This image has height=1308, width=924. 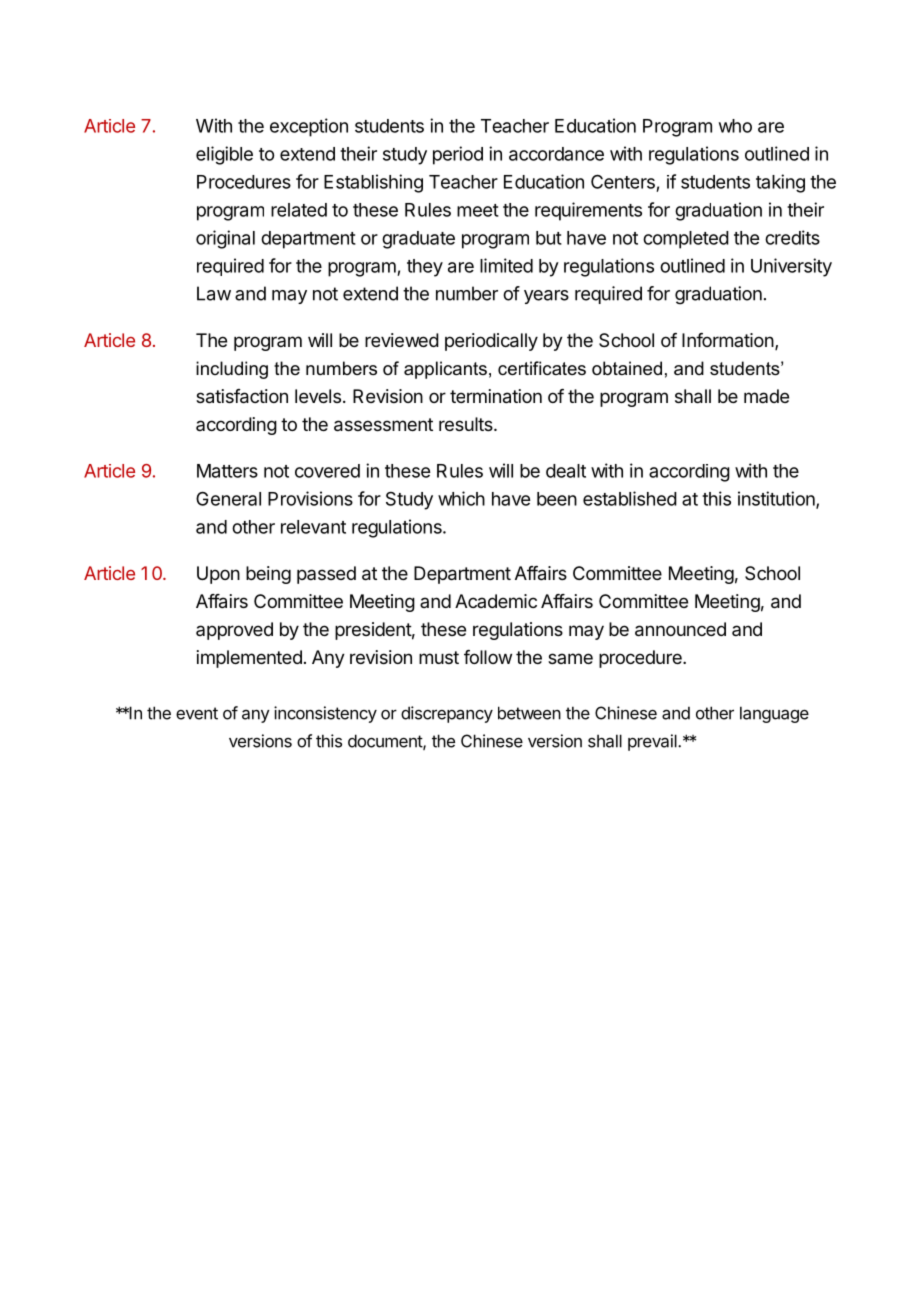 I want to click on University, so click(x=791, y=267).
